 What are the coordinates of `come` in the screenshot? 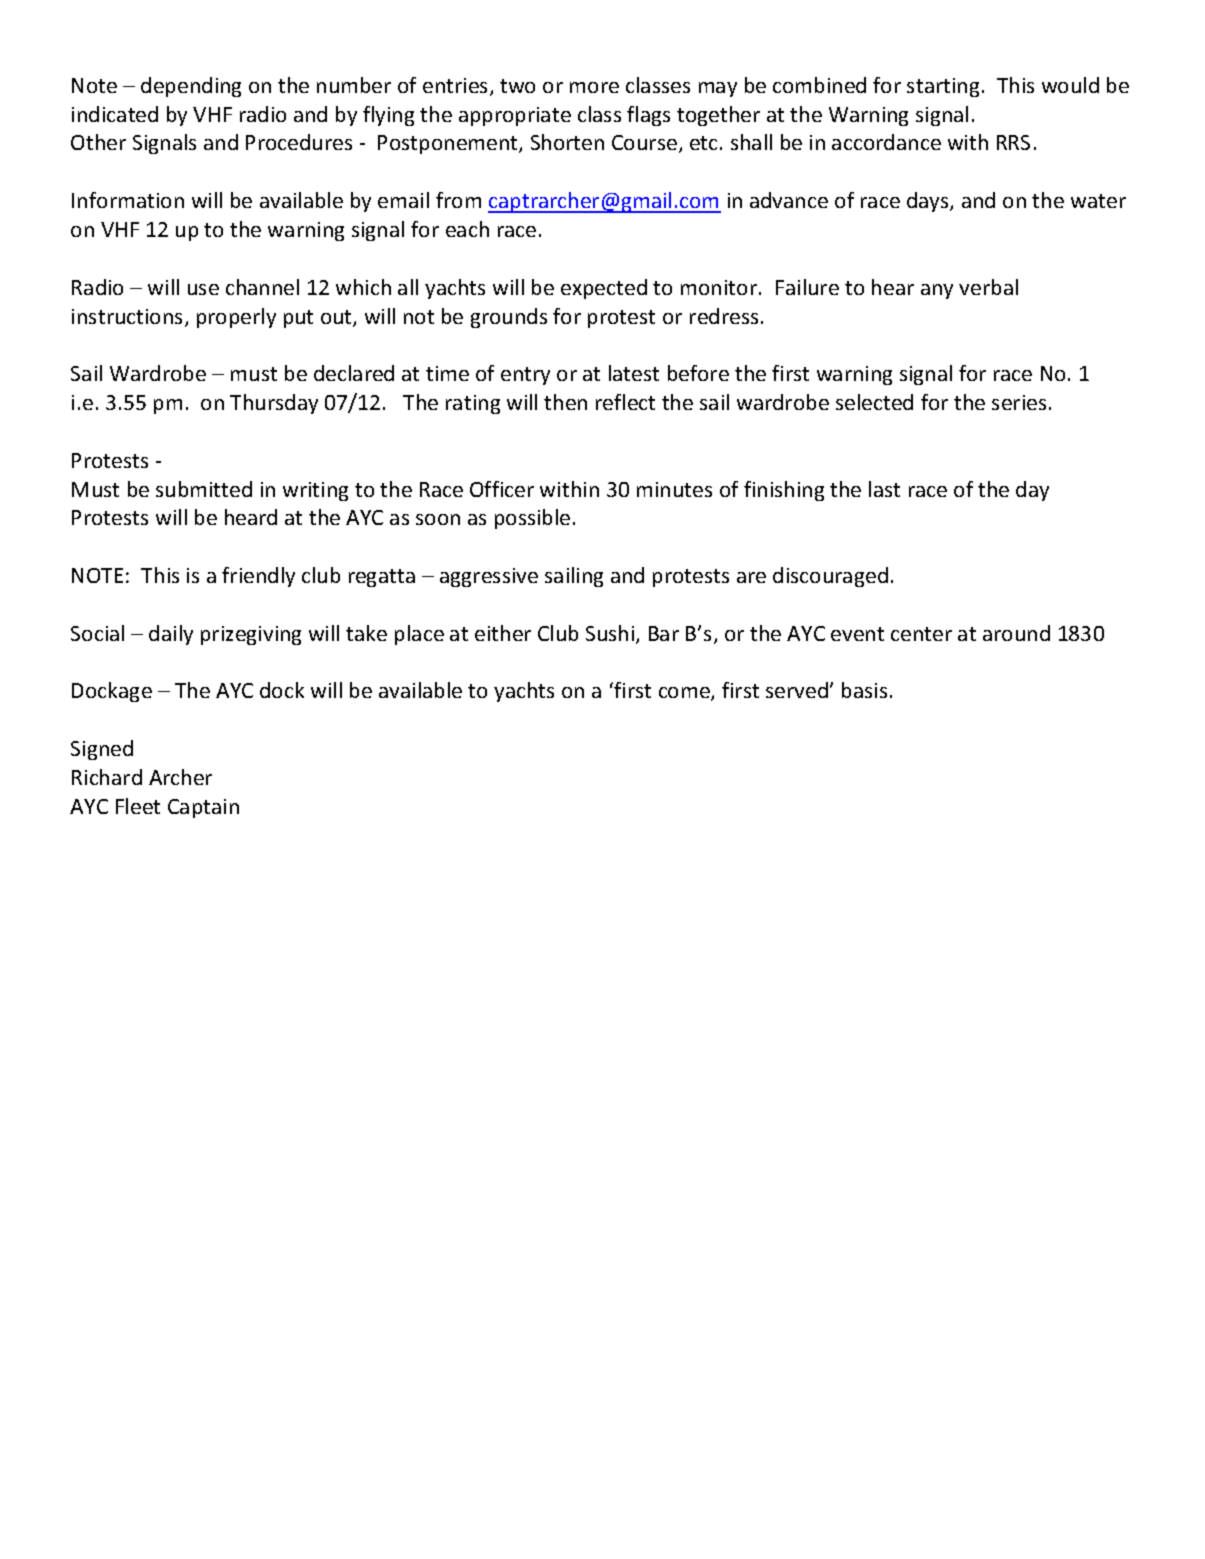 It's located at (685, 694).
